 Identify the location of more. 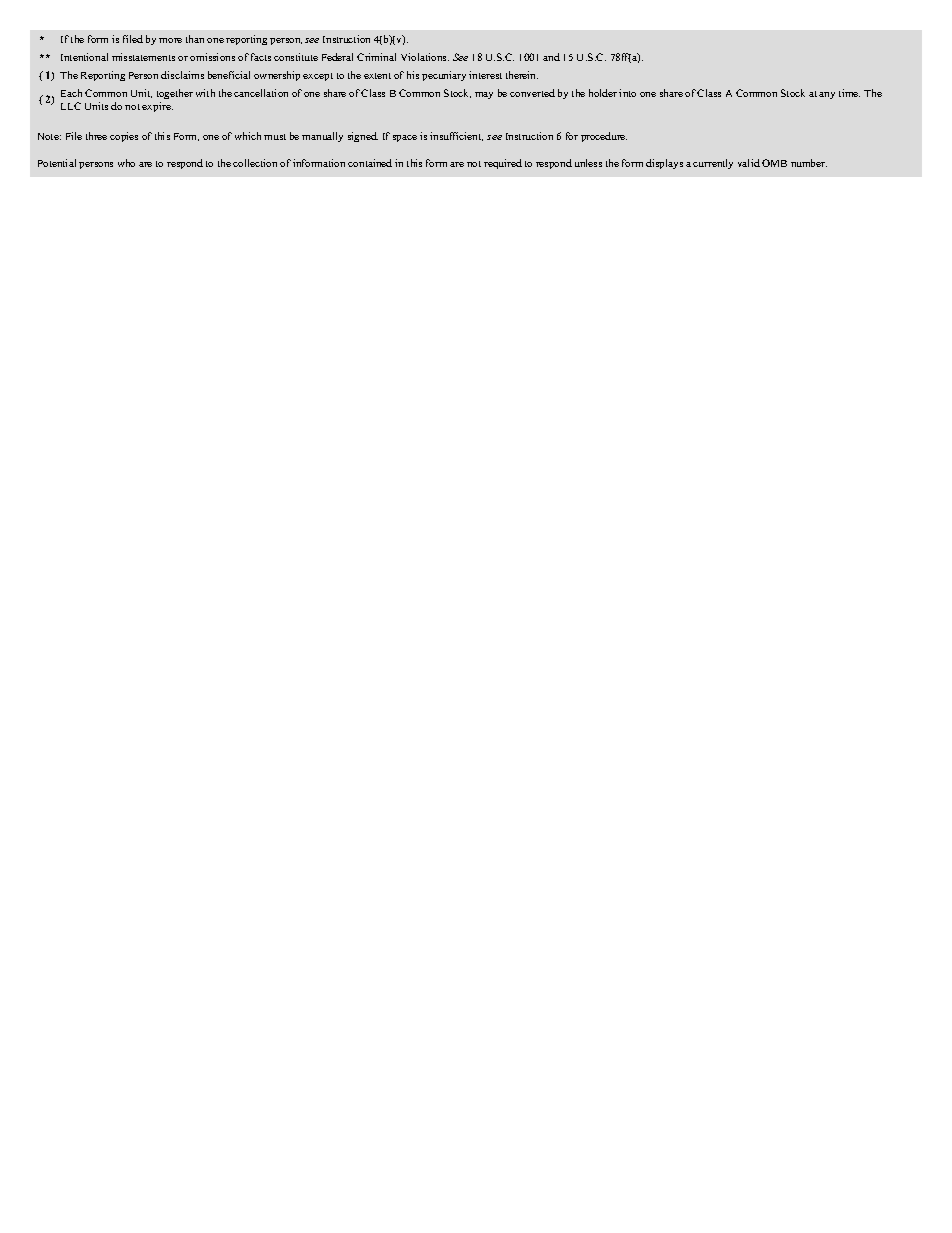
(170, 40).
